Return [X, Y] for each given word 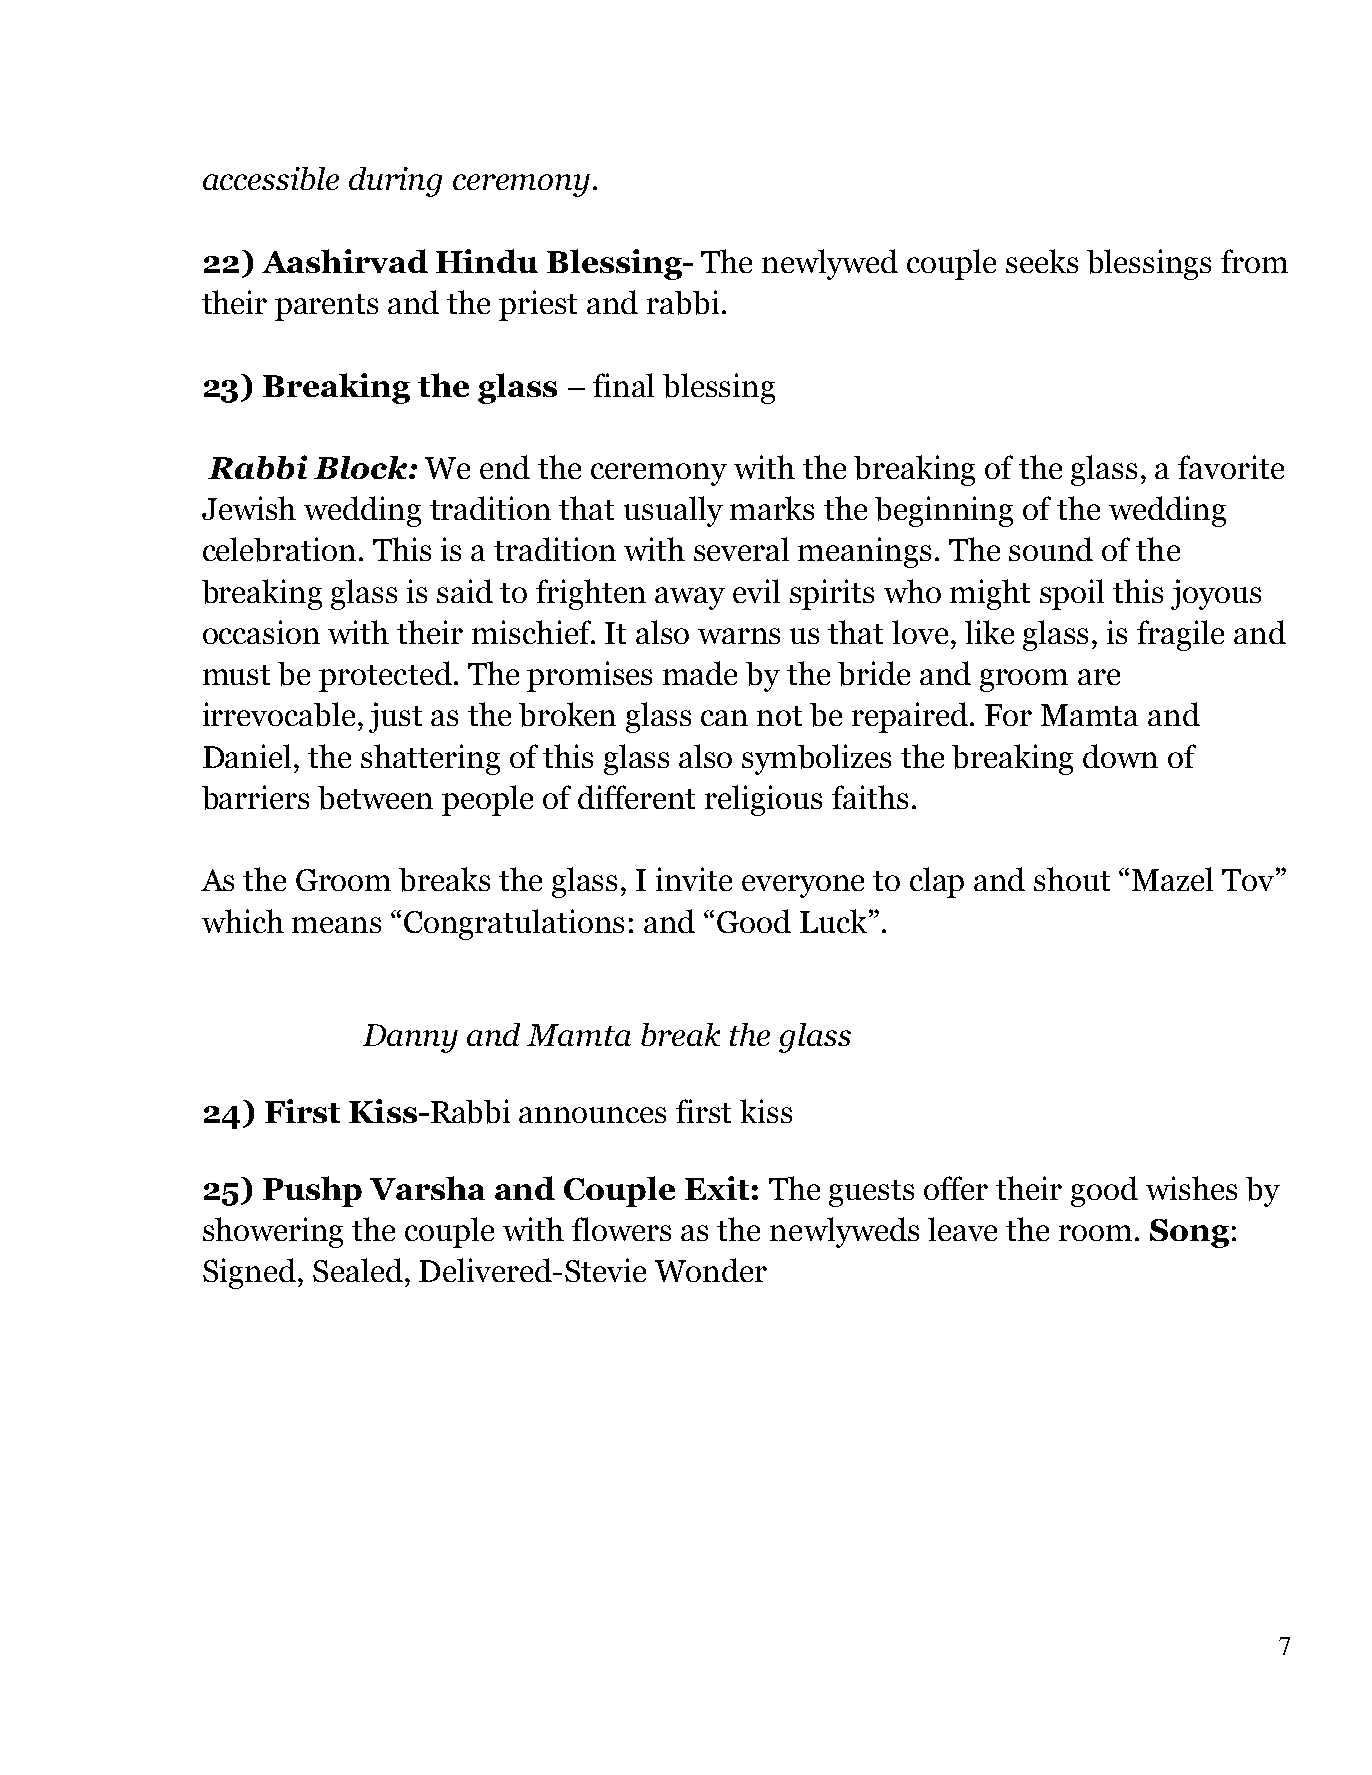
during [395, 182]
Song [1189, 1233]
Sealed [358, 1270]
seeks [1042, 261]
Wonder [711, 1270]
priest [538, 305]
